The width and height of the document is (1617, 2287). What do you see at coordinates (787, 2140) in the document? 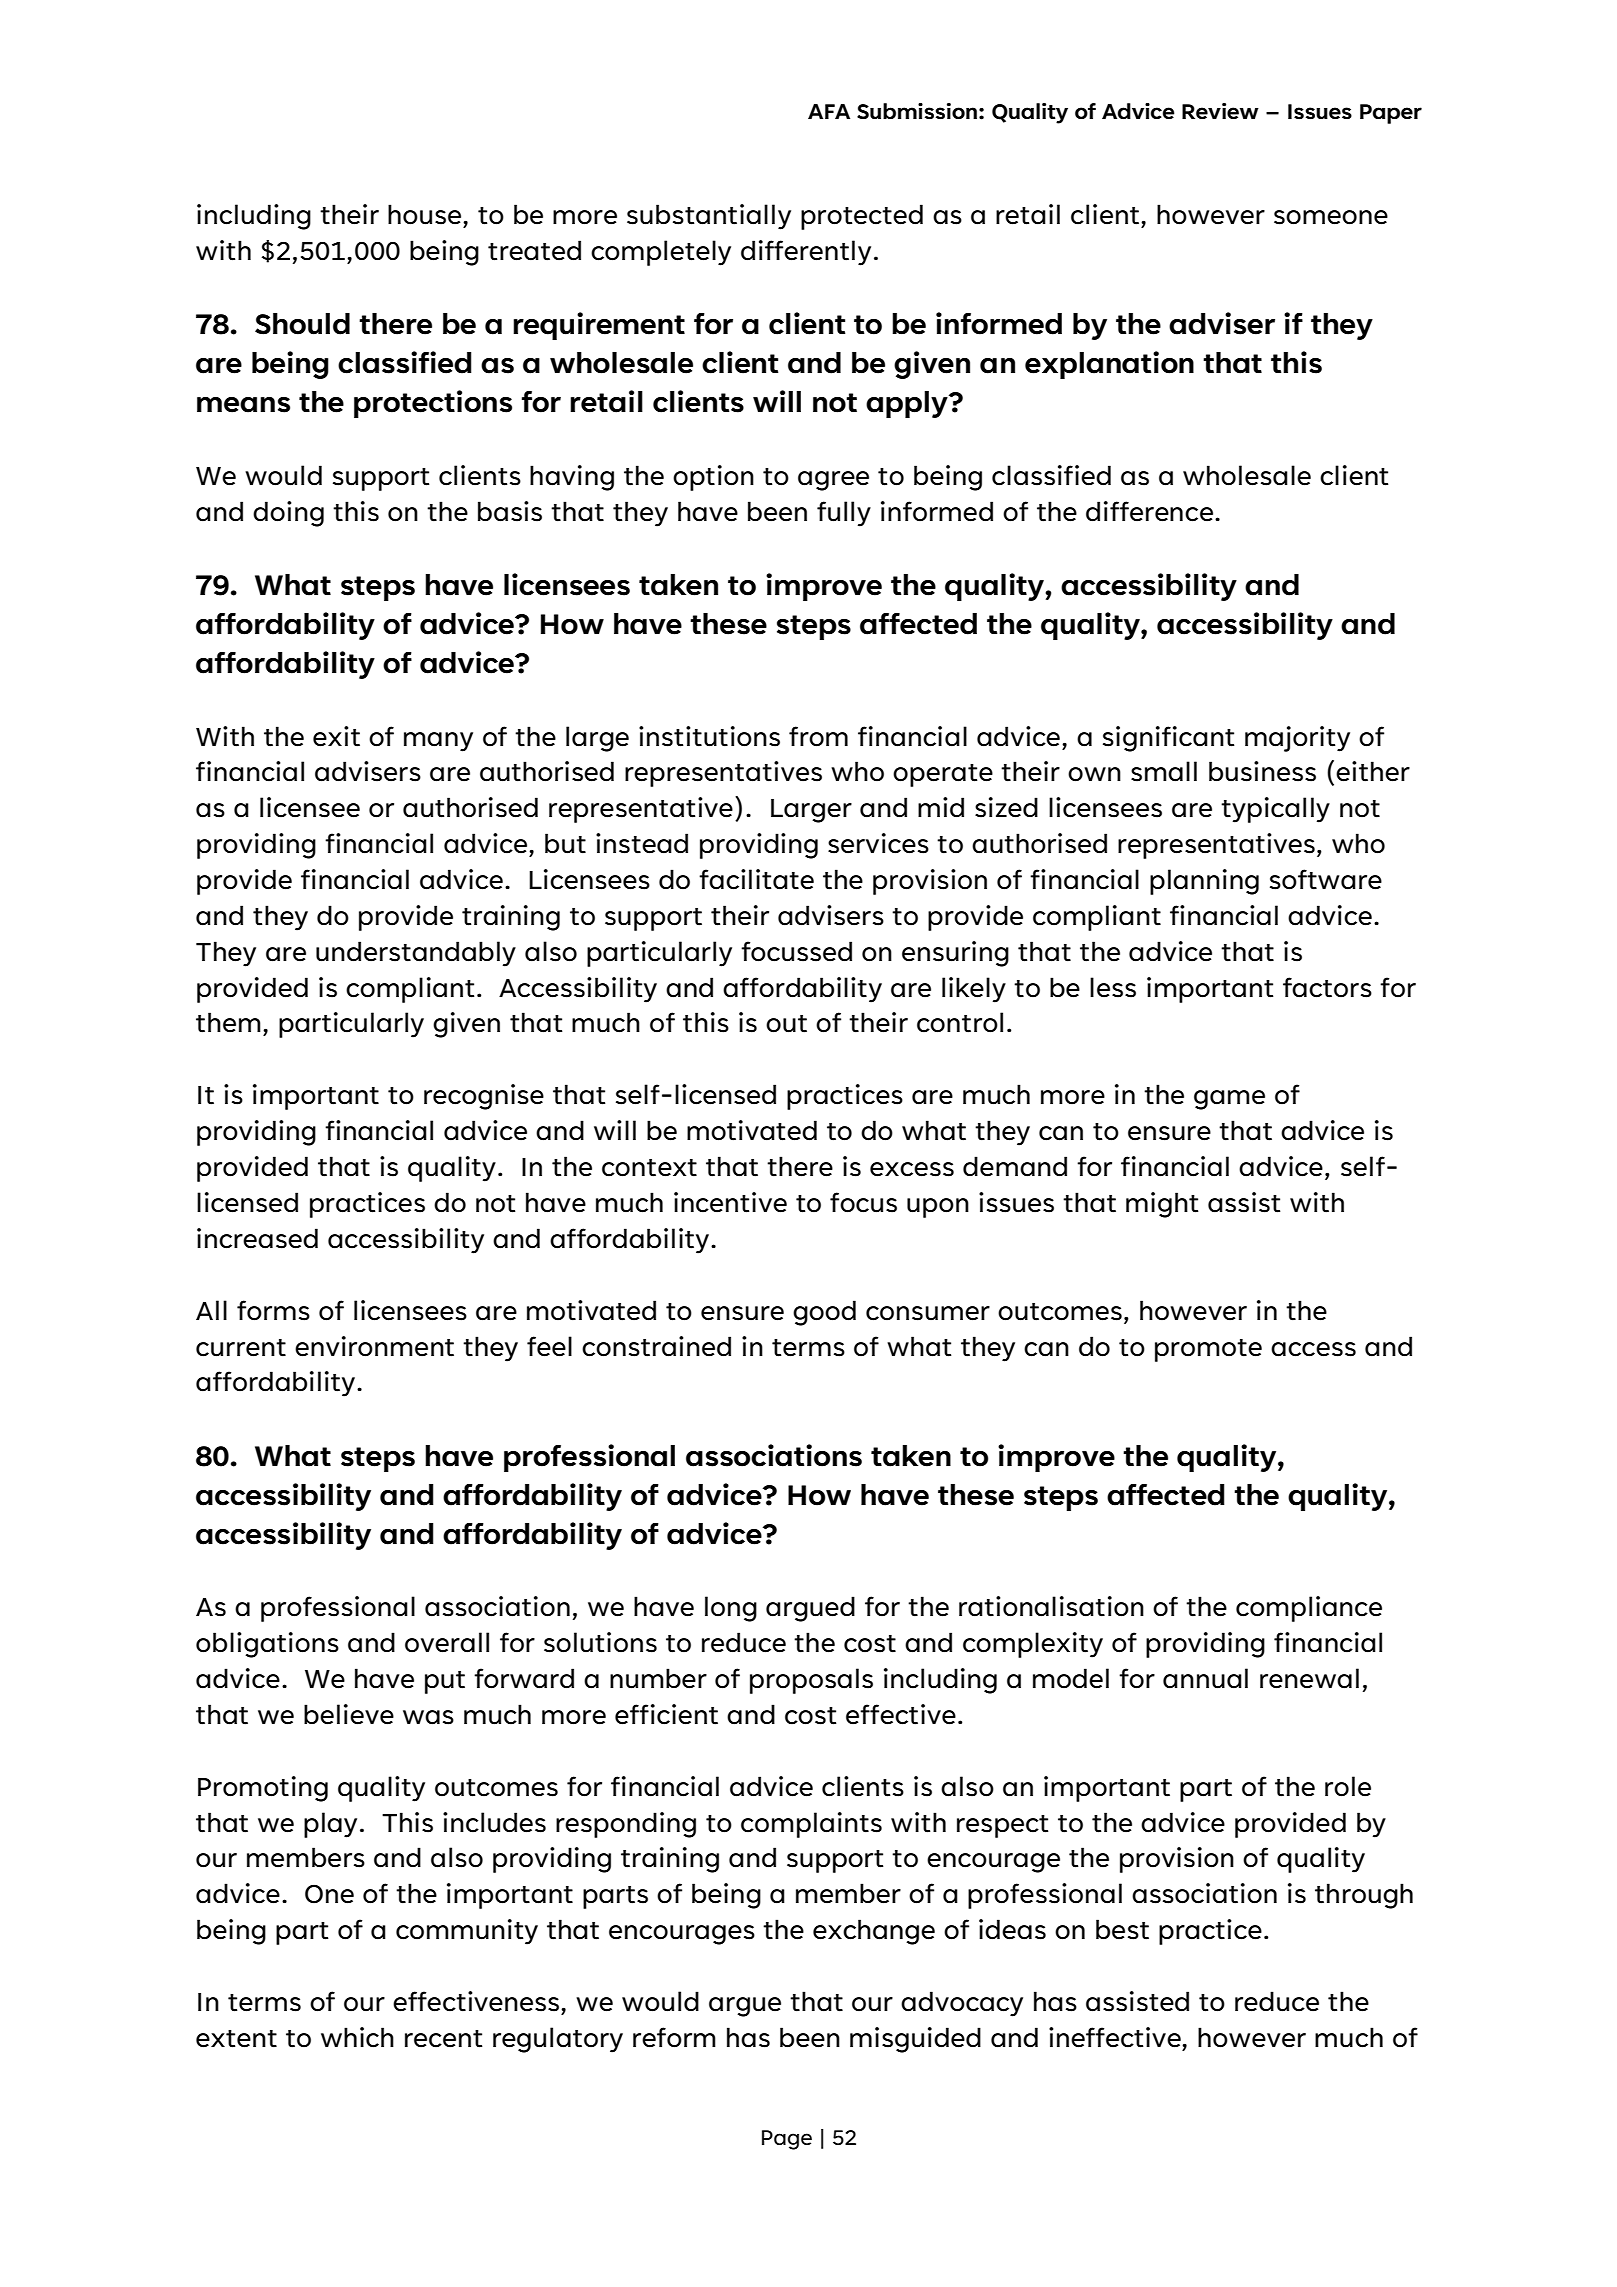
I see `Page` at bounding box center [787, 2140].
